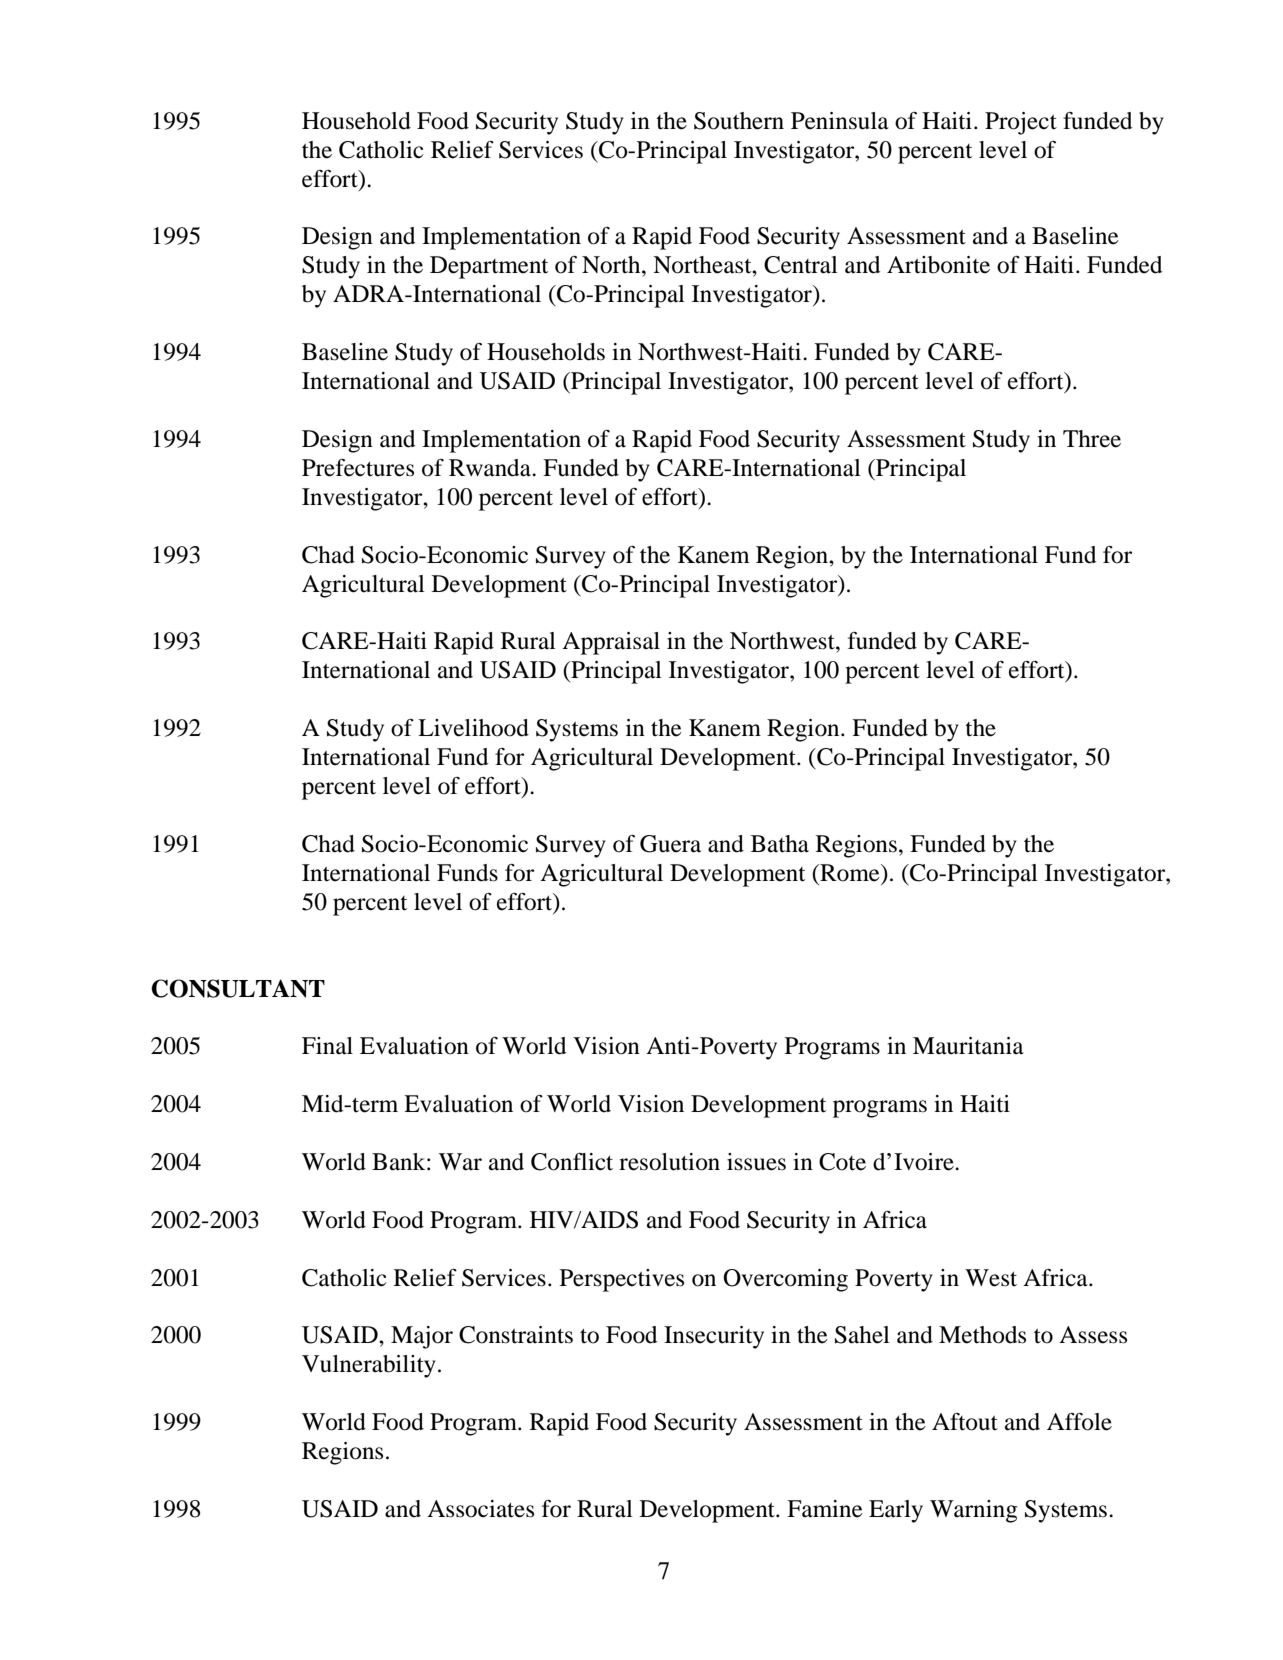 The height and width of the screenshot is (1660, 1283). I want to click on Vulnerability, so click(369, 1366).
